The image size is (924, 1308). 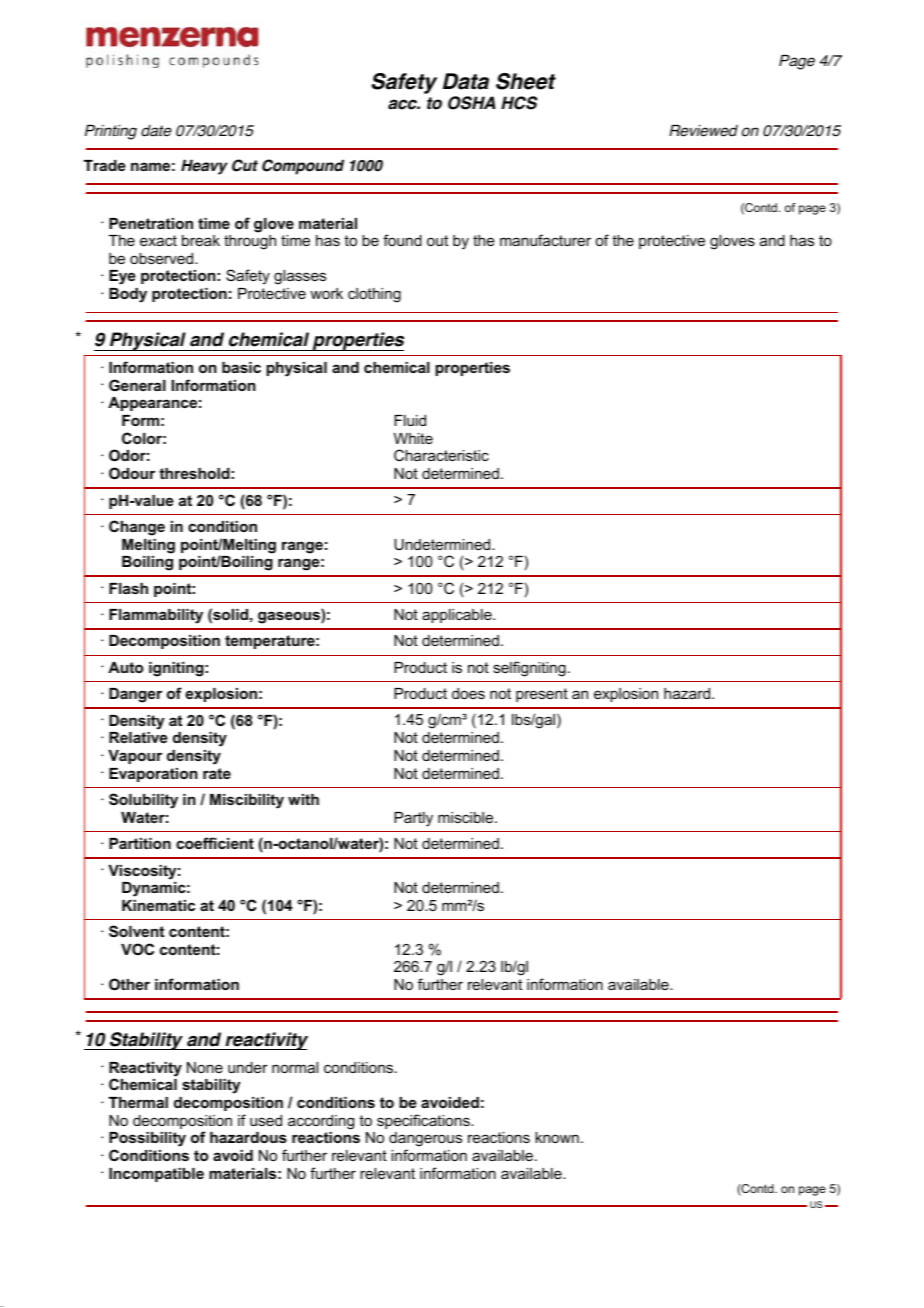 I want to click on OSHA, so click(x=472, y=103).
